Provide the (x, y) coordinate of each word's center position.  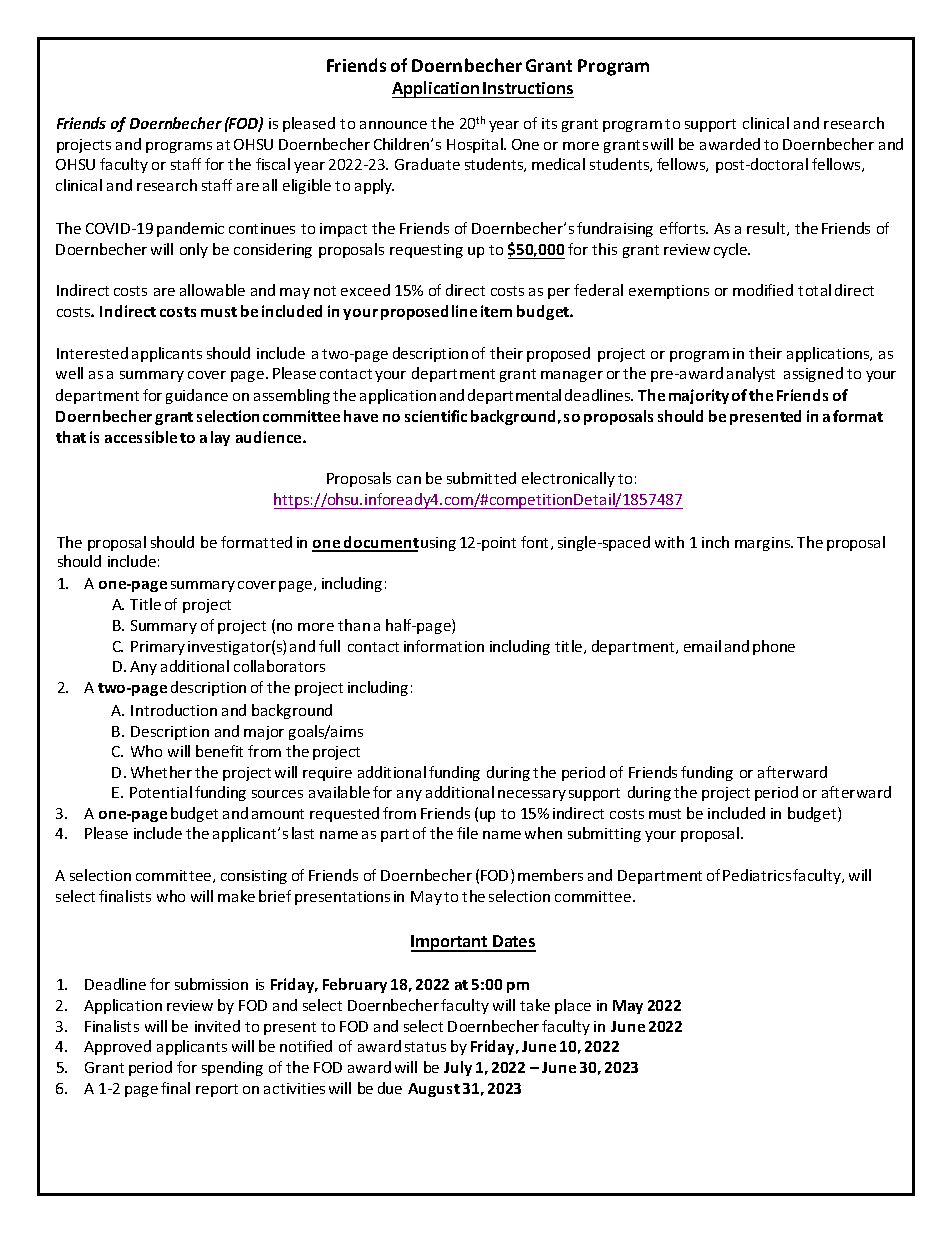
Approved (117, 1047)
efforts (684, 228)
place (573, 1006)
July (458, 1068)
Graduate (427, 164)
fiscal (273, 164)
